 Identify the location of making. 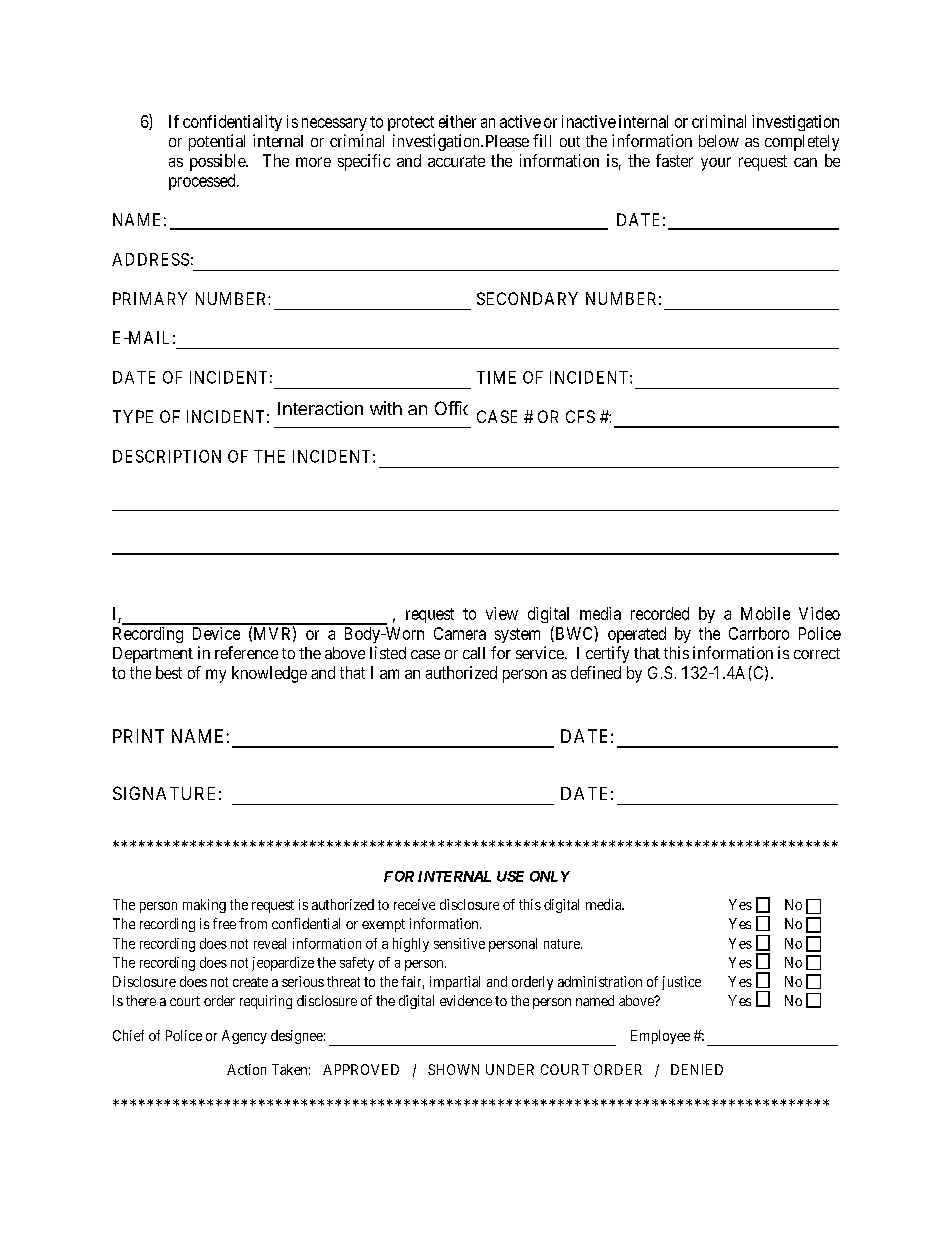
(204, 906).
